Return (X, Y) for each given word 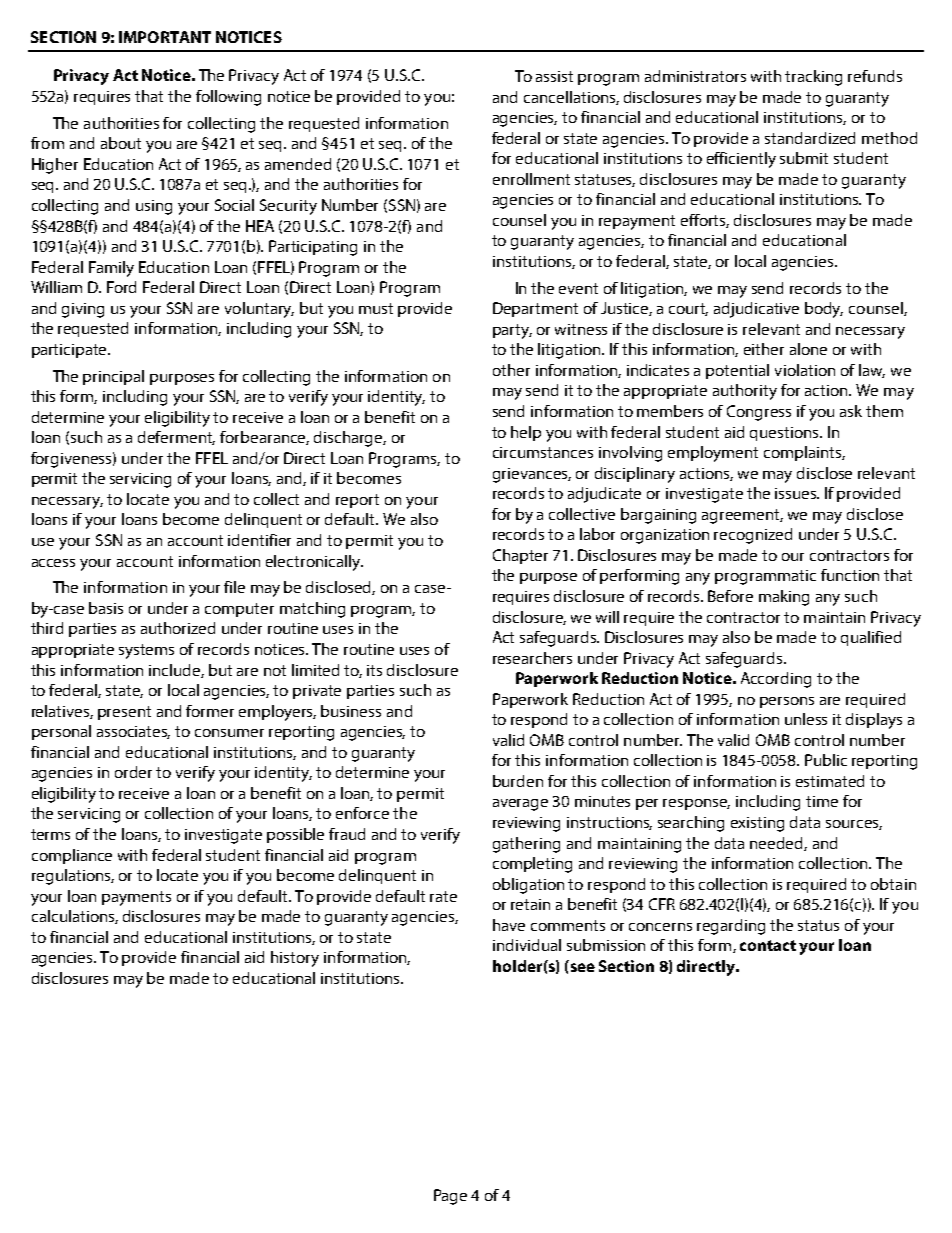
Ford (121, 287)
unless (806, 719)
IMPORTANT (165, 37)
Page (450, 1197)
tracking (813, 78)
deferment (176, 438)
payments (136, 898)
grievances (532, 475)
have (509, 925)
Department (535, 309)
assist (554, 76)
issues (797, 493)
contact (768, 945)
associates (133, 732)
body (824, 310)
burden (518, 781)
